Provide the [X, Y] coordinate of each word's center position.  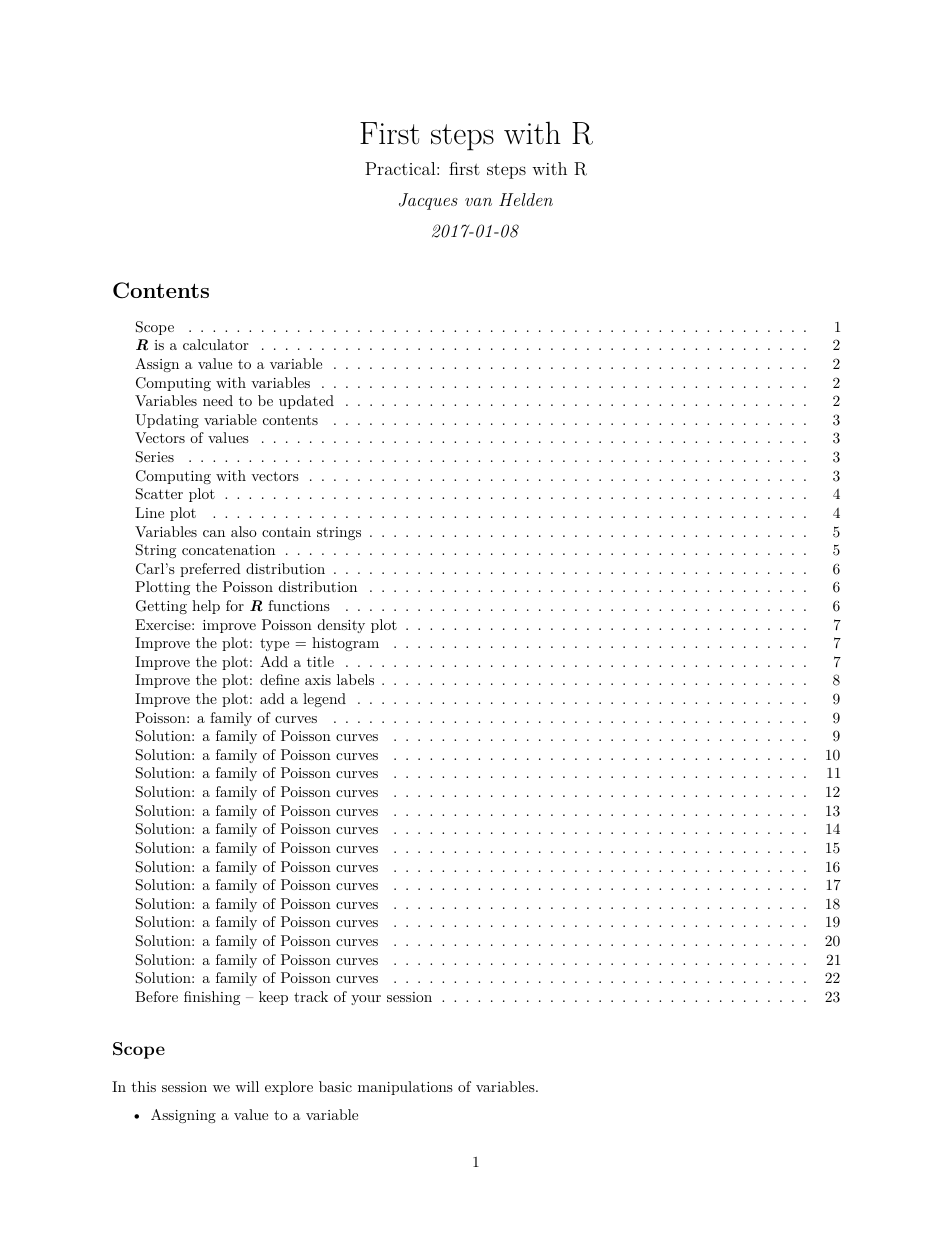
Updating [167, 421]
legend [324, 700]
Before [156, 996]
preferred [210, 570]
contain [286, 532]
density [341, 626]
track [311, 996]
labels [355, 679]
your [366, 1000]
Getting [161, 607]
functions [299, 605]
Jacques [428, 201]
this [143, 1086]
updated [306, 402]
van [478, 202]
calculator [215, 344]
